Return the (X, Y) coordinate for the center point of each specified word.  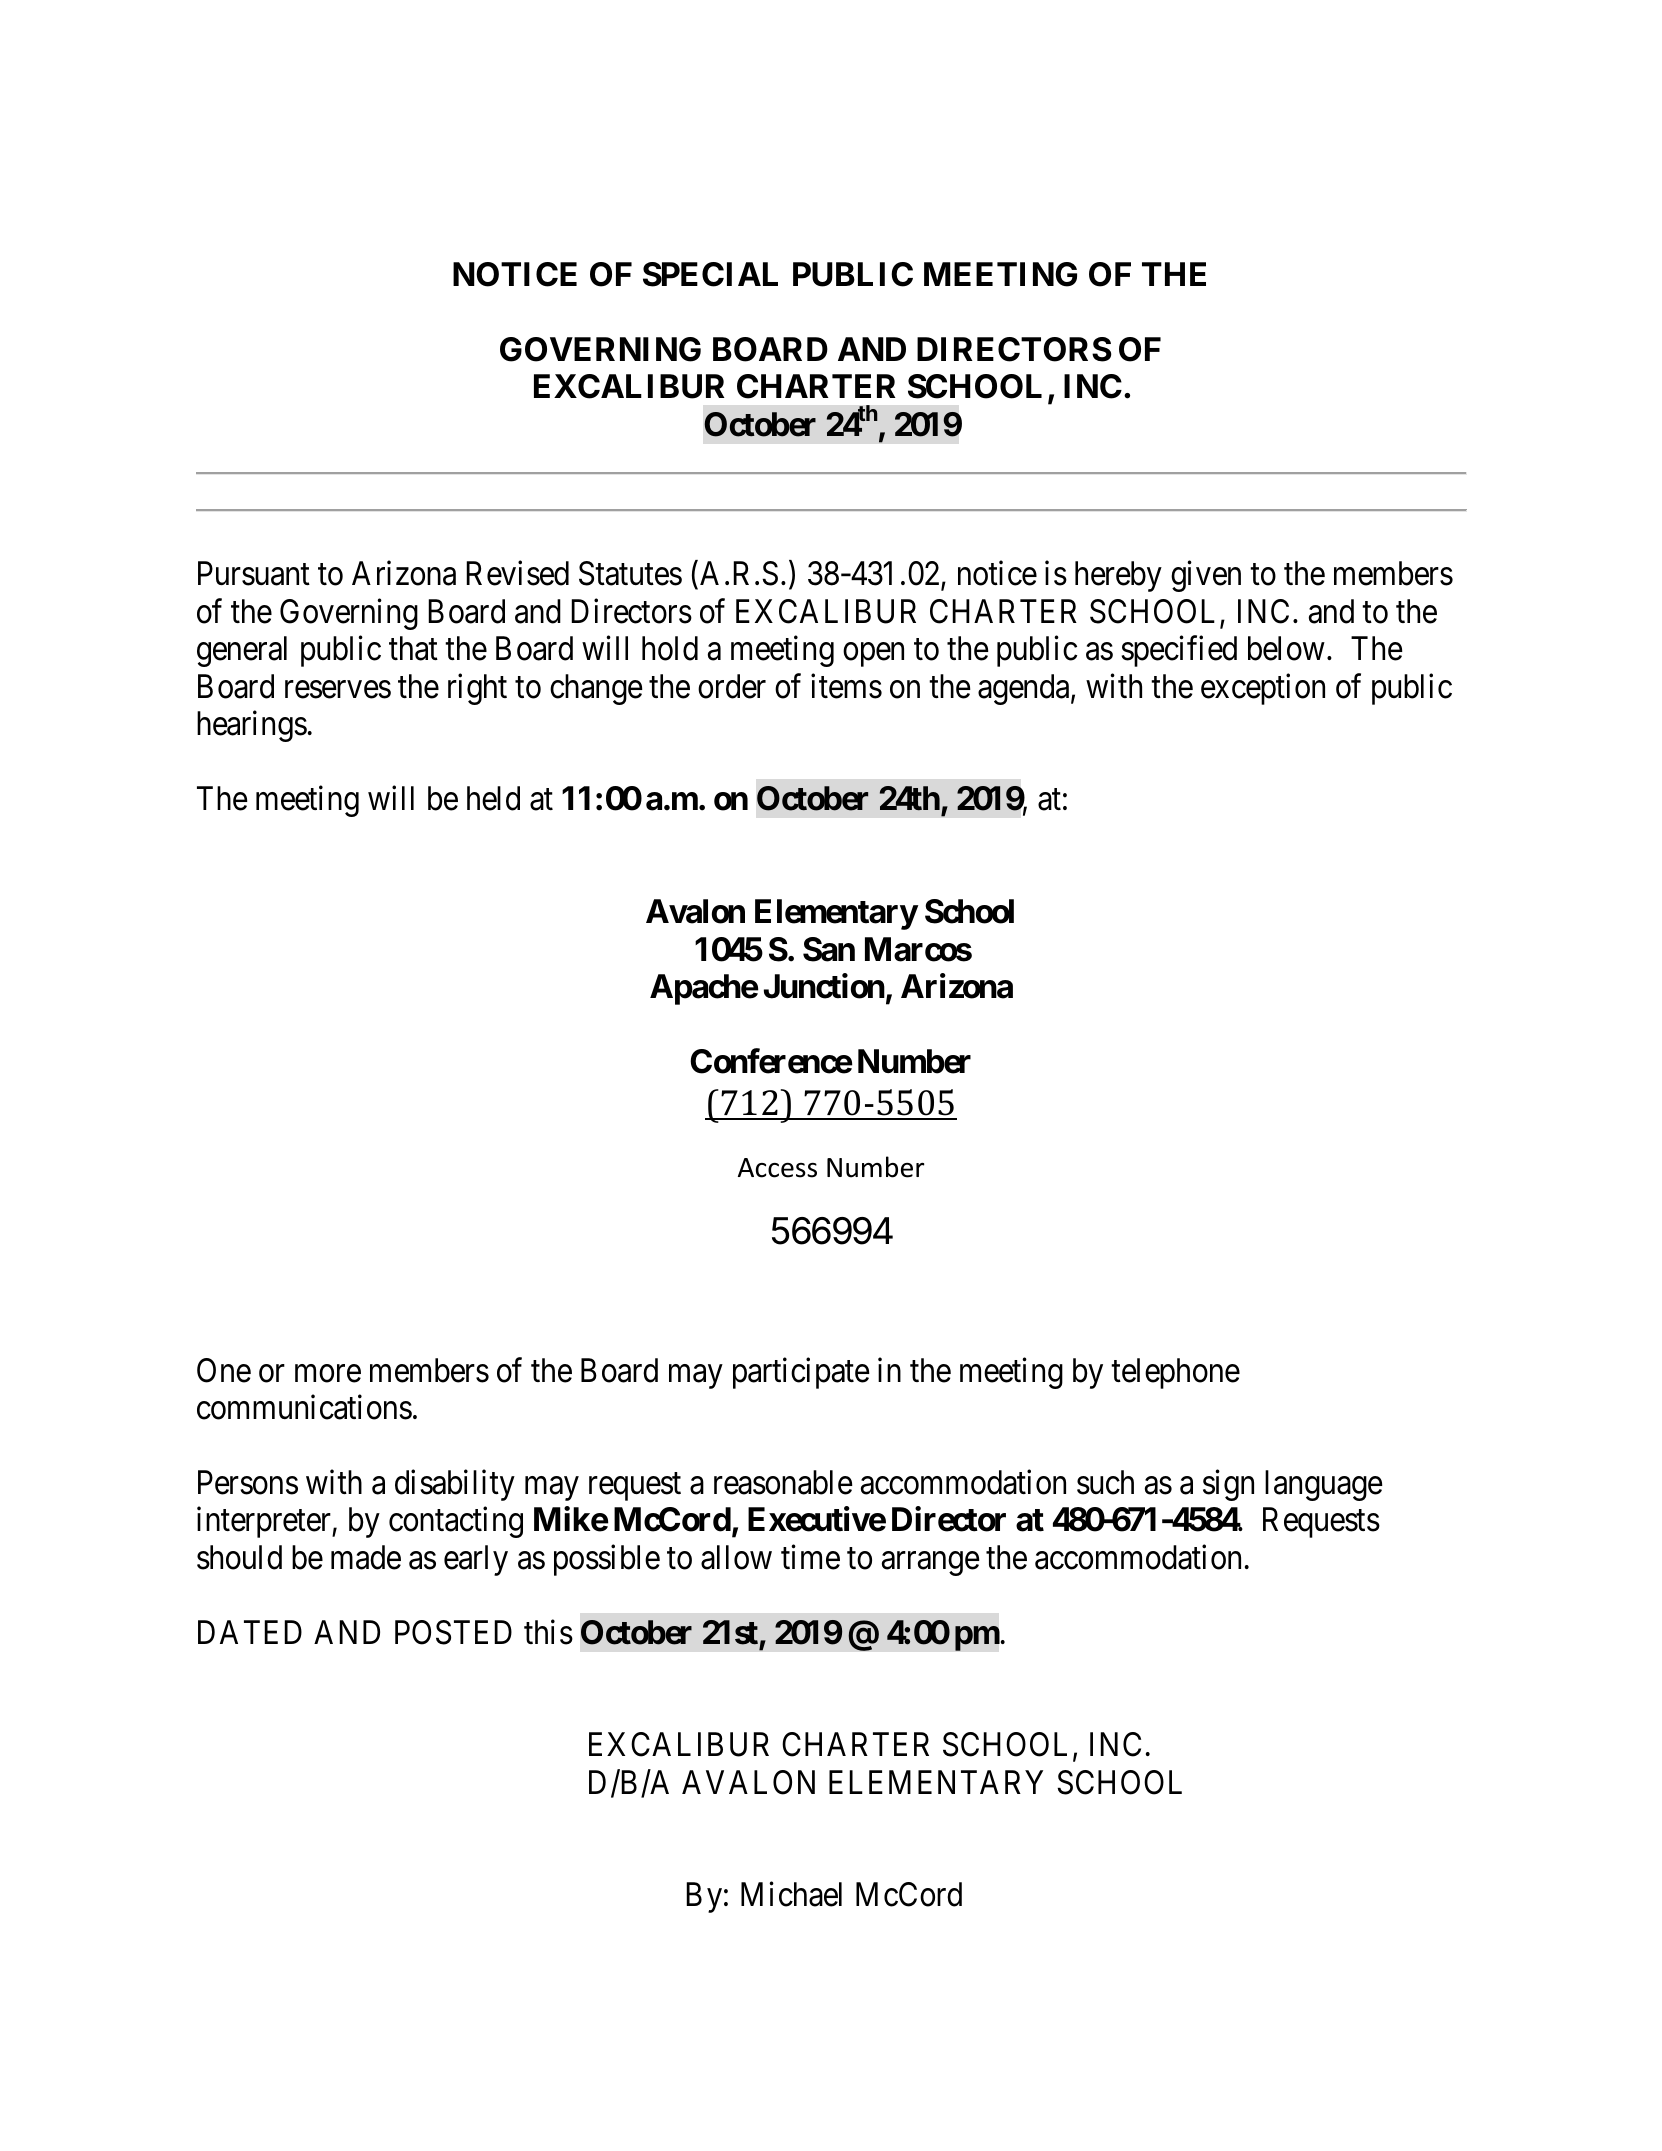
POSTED (453, 1632)
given (1206, 576)
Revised (517, 573)
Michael (791, 1894)
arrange (931, 1564)
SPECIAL (710, 274)
